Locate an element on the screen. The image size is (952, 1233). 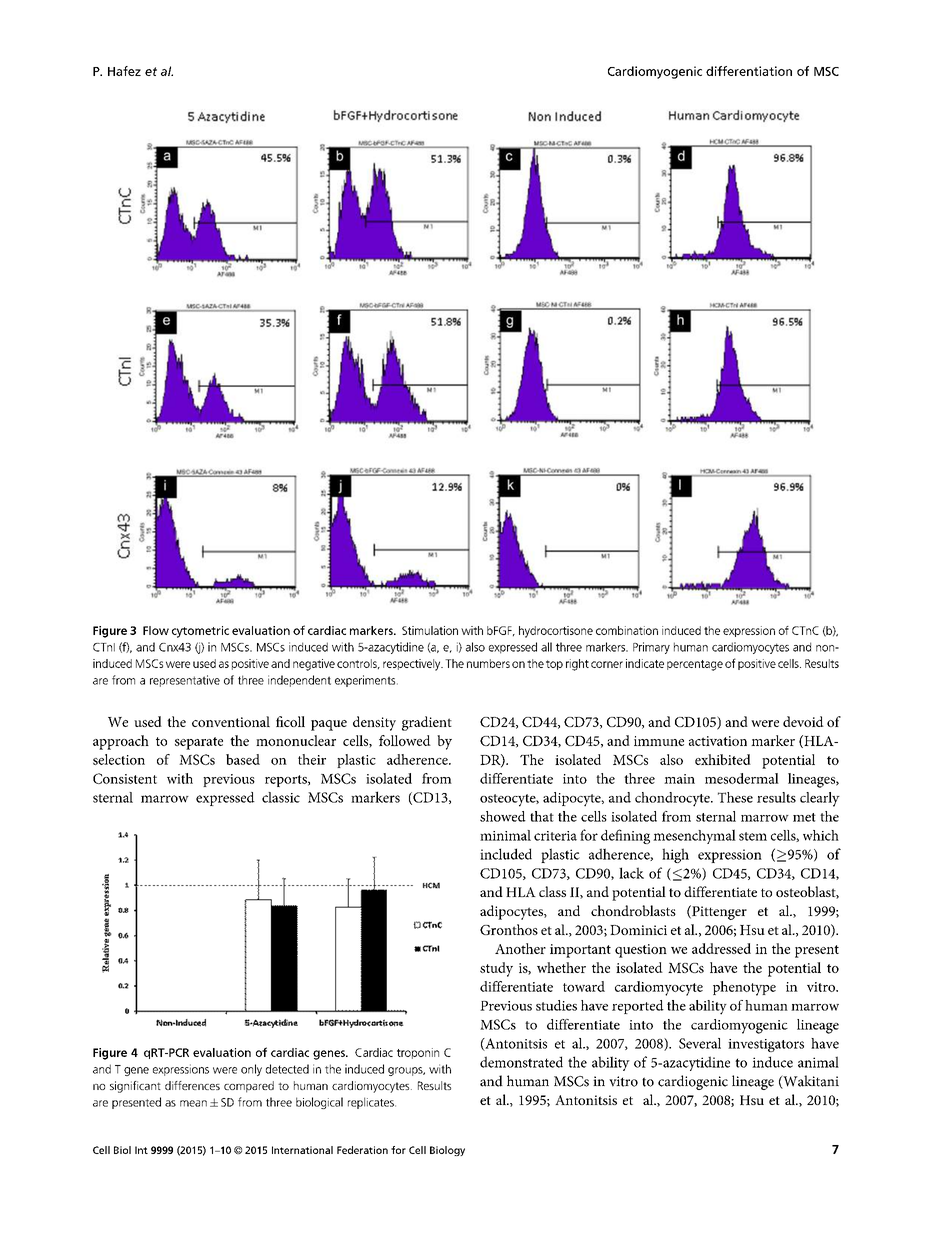
showed is located at coordinates (503, 816).
